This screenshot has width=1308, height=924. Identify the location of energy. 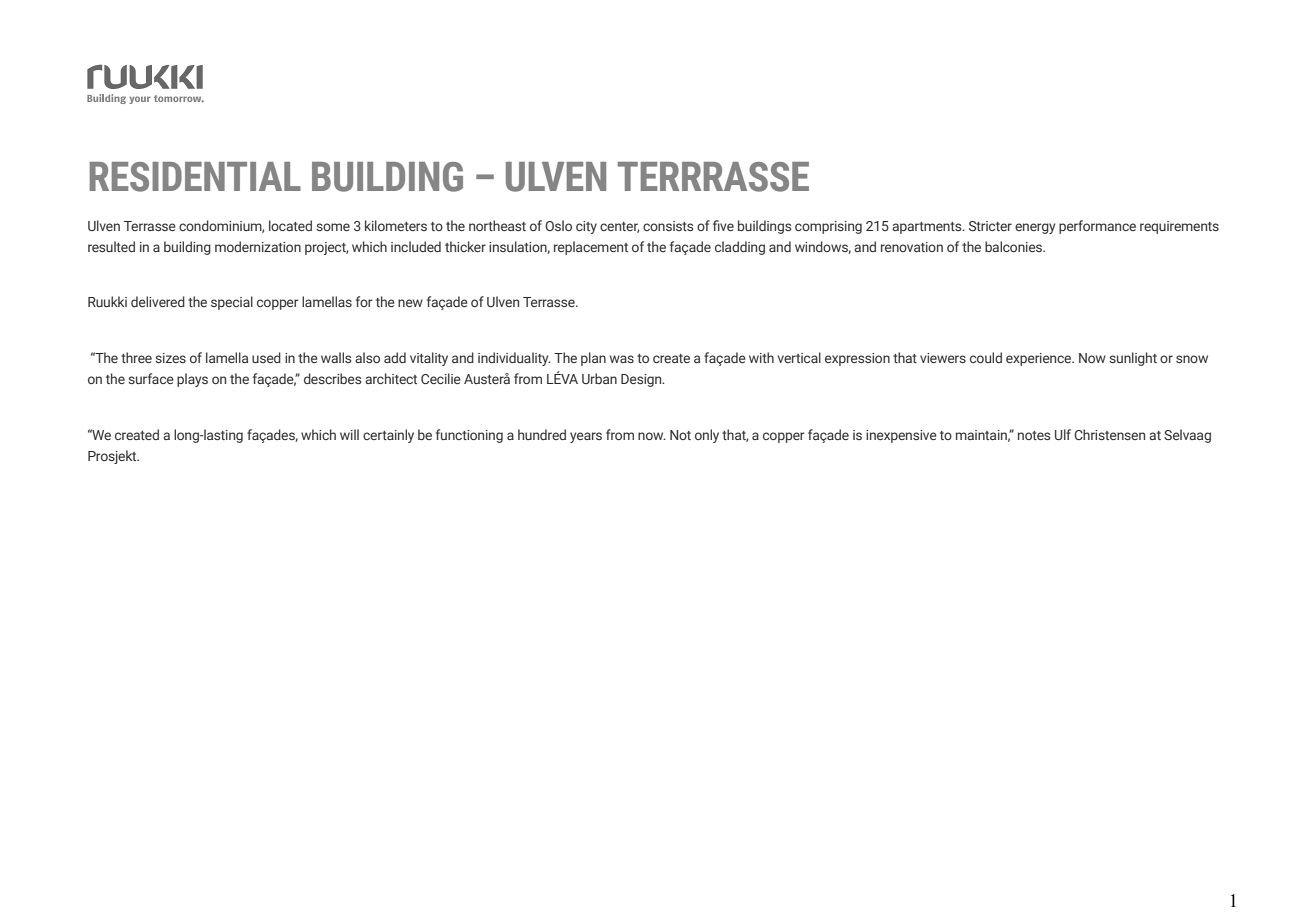
(1035, 228).
